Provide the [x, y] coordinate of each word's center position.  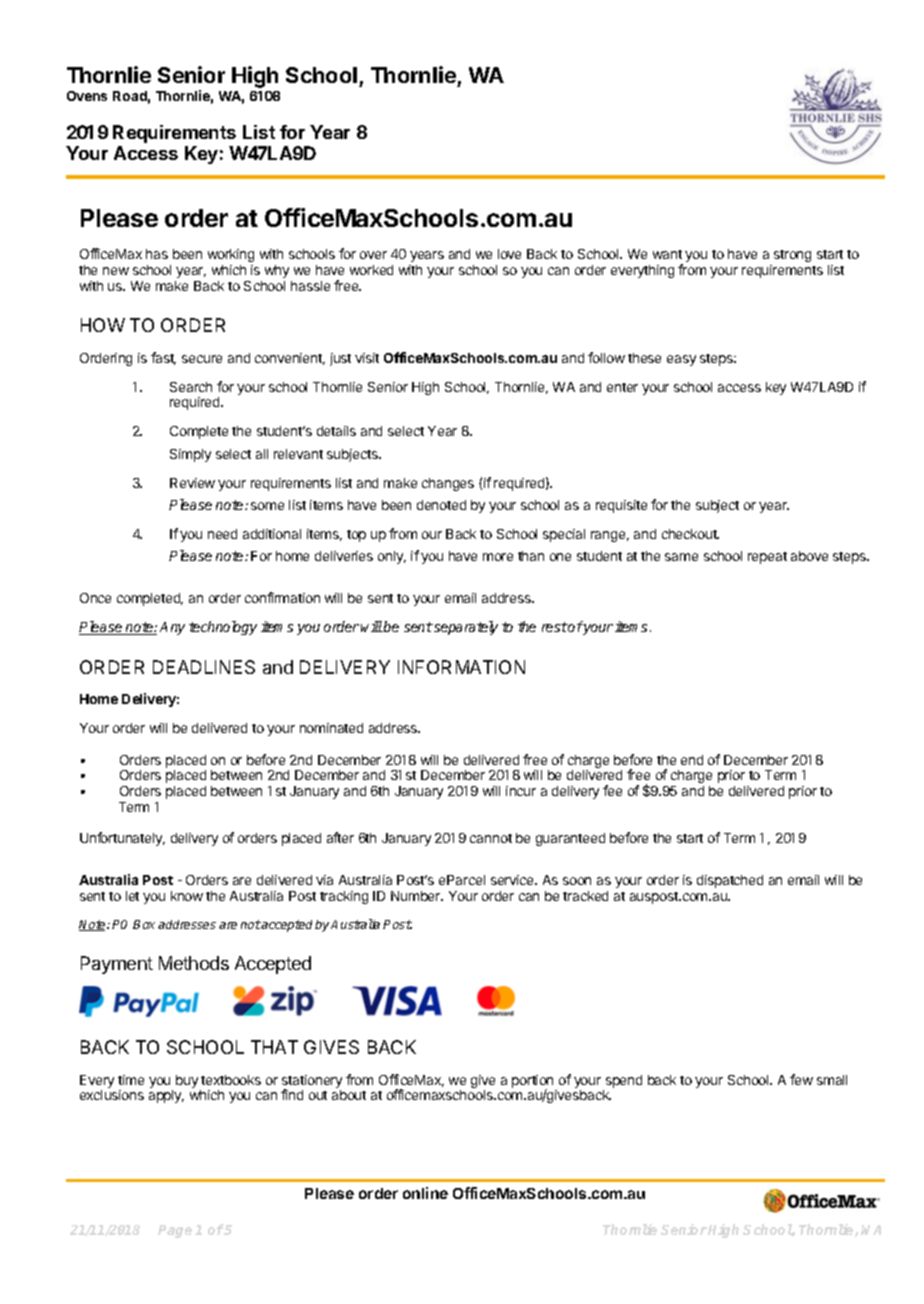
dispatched [730, 881]
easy [681, 360]
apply [166, 1096]
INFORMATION [461, 667]
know [187, 896]
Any [172, 628]
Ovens [87, 96]
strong [792, 256]
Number [417, 896]
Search [191, 387]
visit [367, 358]
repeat [767, 558]
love [509, 254]
